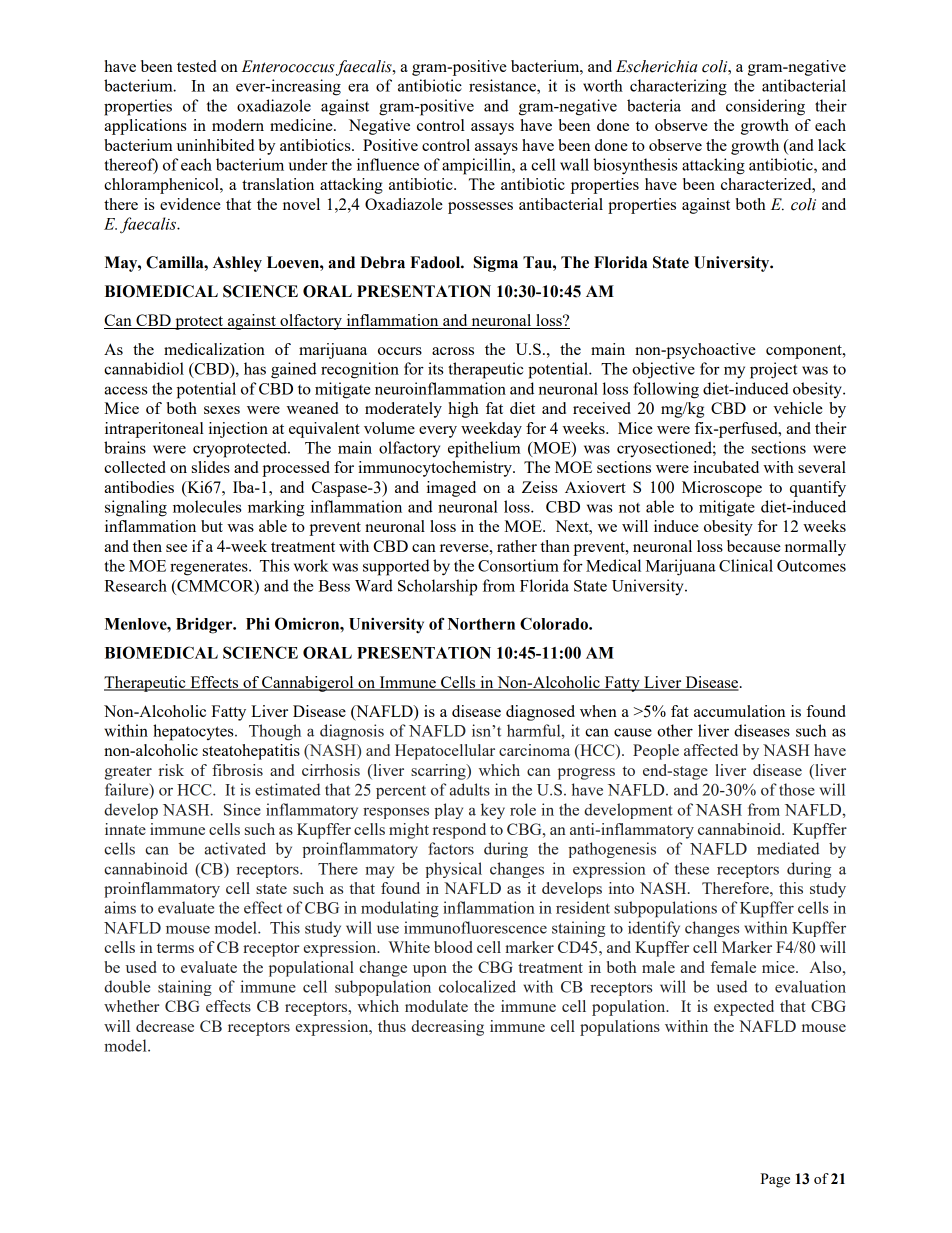 Image resolution: width=952 pixels, height=1233 pixels. I want to click on decreasing, so click(447, 1028).
